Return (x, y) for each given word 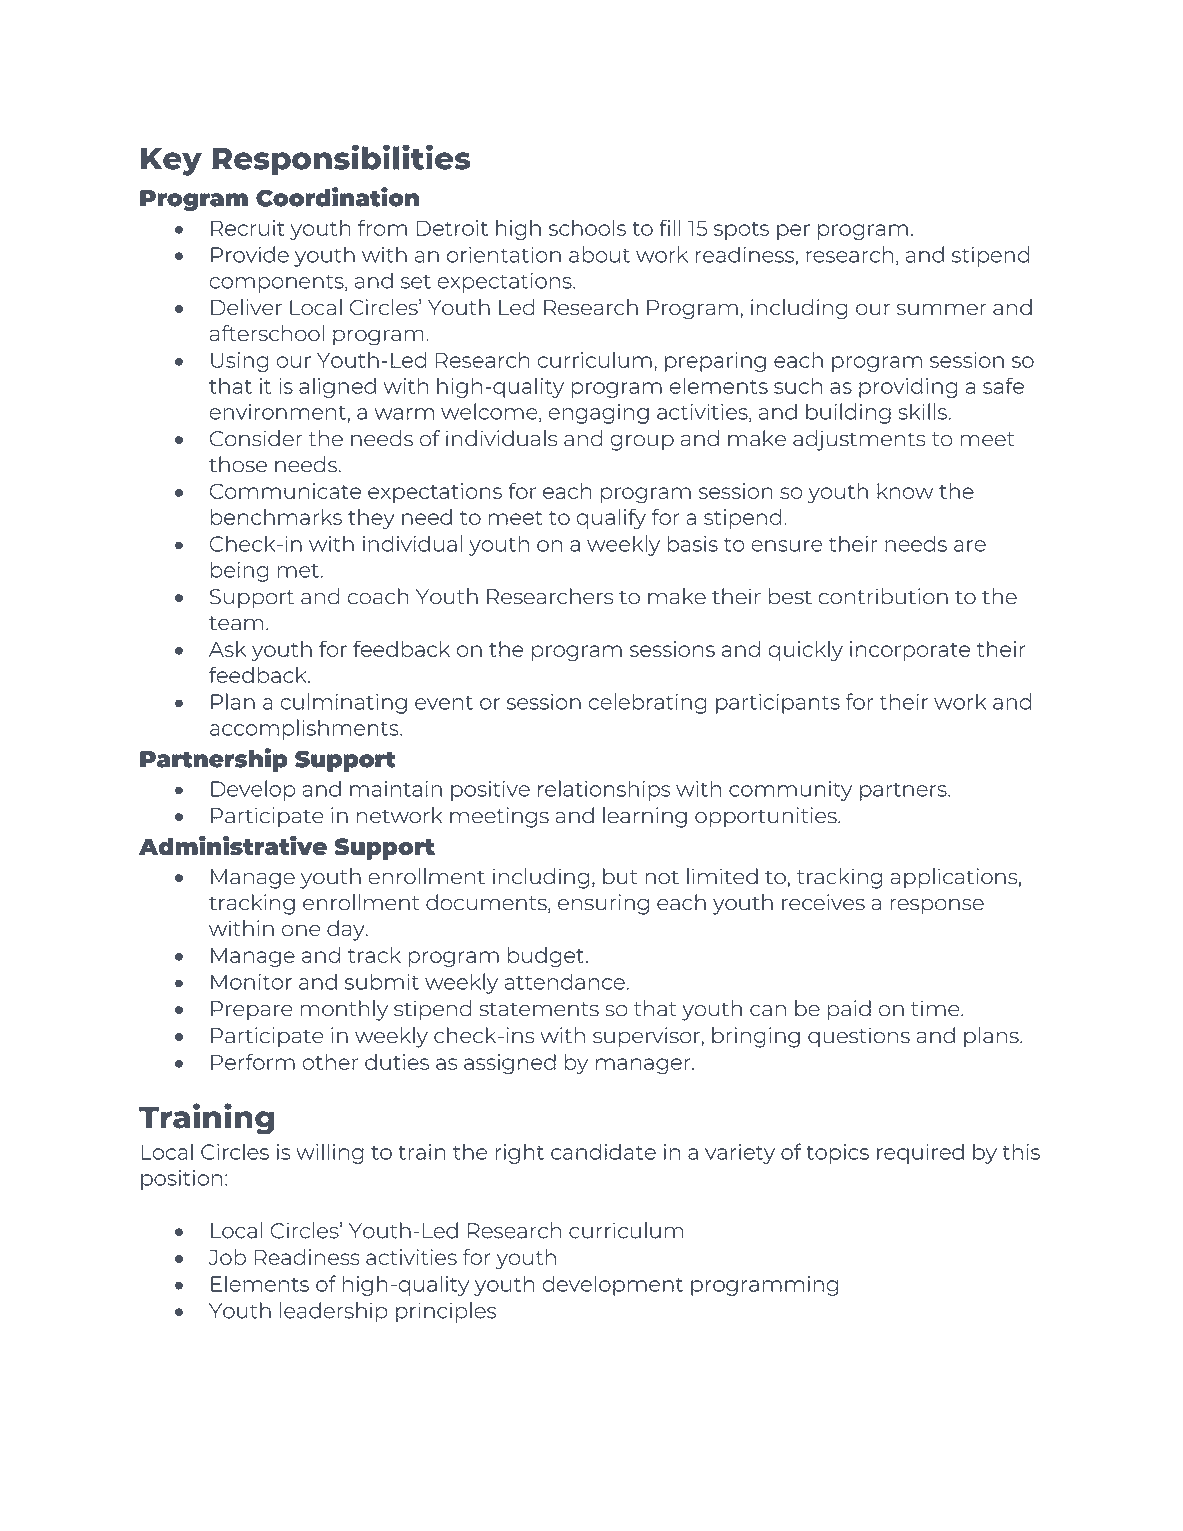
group (642, 443)
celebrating (648, 703)
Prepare (251, 1010)
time (936, 1008)
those (238, 464)
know (905, 491)
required (920, 1154)
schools (587, 227)
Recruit (248, 228)
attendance (565, 981)
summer (941, 309)
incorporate (910, 651)
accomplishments (305, 729)
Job (227, 1257)
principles (446, 1312)
